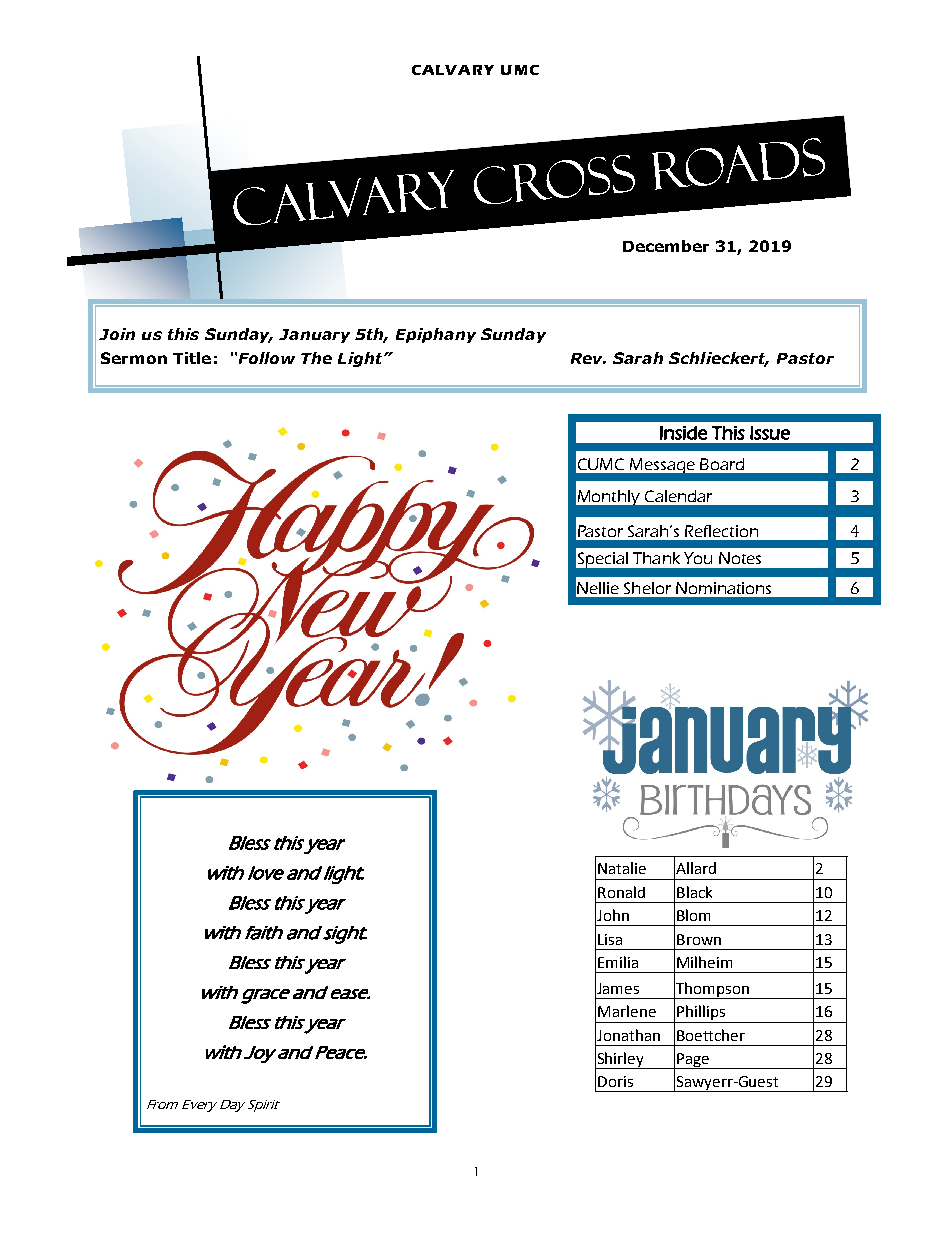 This screenshot has width=952, height=1233. I want to click on CALVARY, so click(453, 70).
